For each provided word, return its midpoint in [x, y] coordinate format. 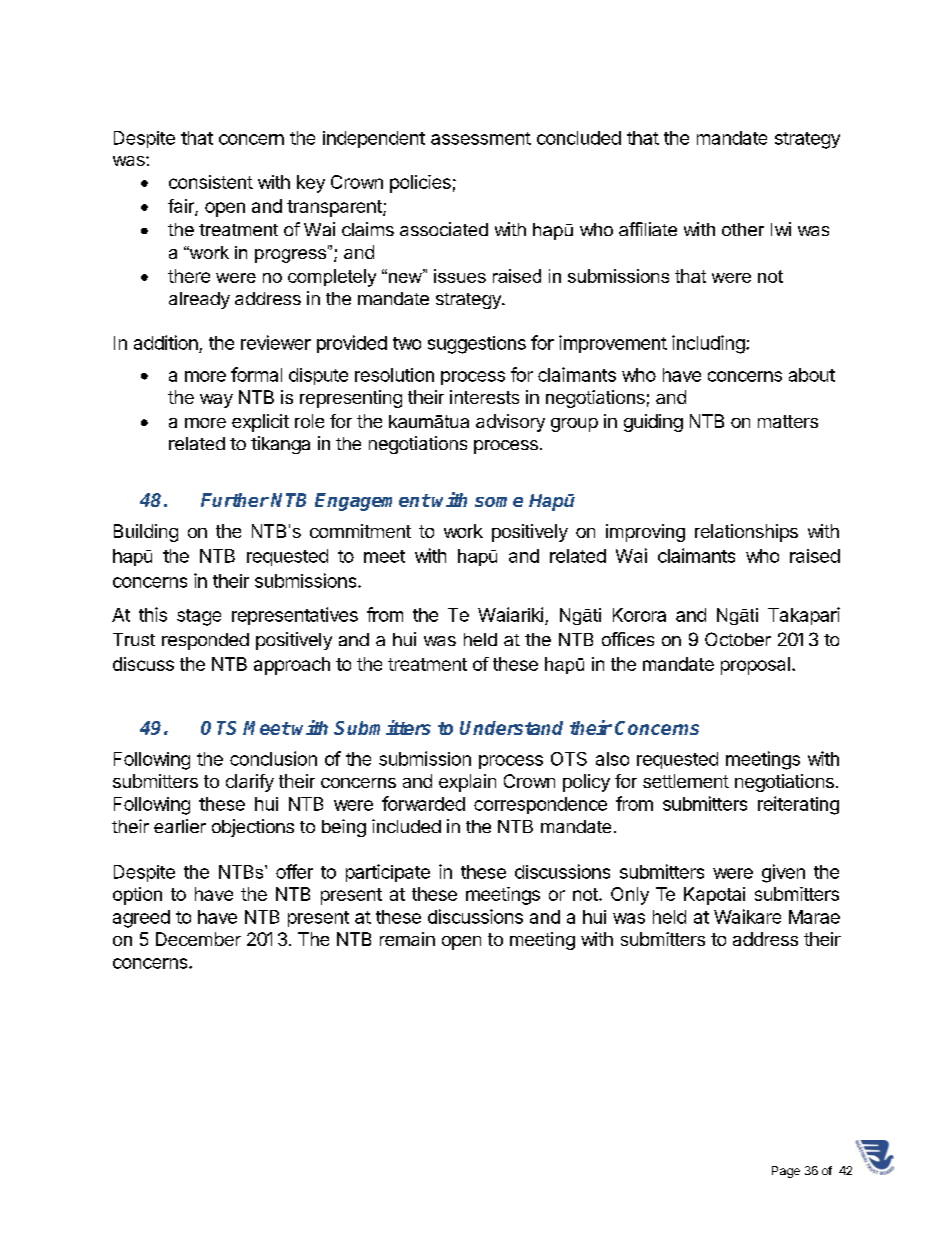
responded [205, 641]
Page [786, 1172]
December [198, 939]
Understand [511, 728]
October [738, 639]
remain [407, 939]
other [743, 229]
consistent [211, 182]
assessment [481, 138]
